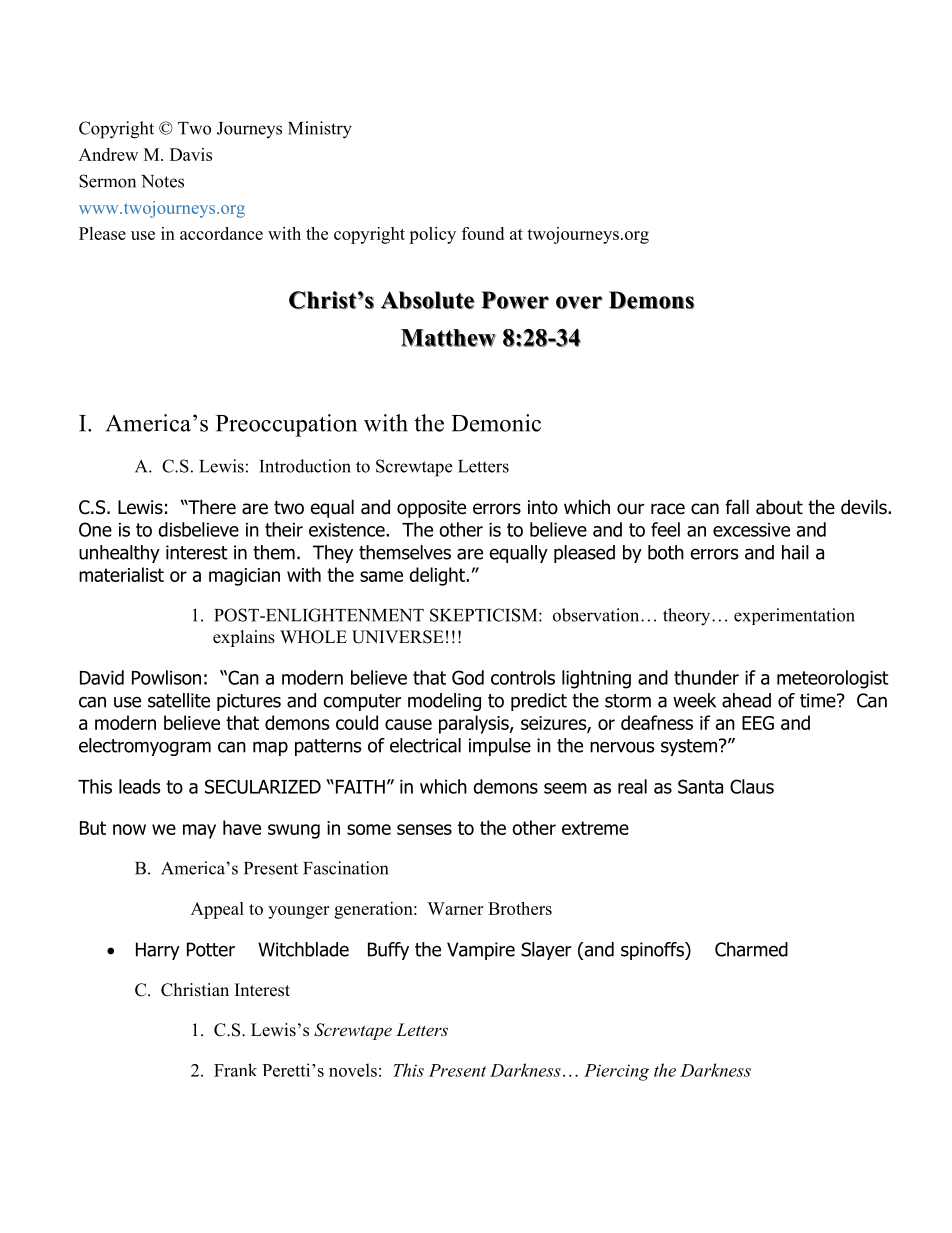 The width and height of the screenshot is (952, 1233). Describe the element at coordinates (496, 423) in the screenshot. I see `Demonic` at that location.
